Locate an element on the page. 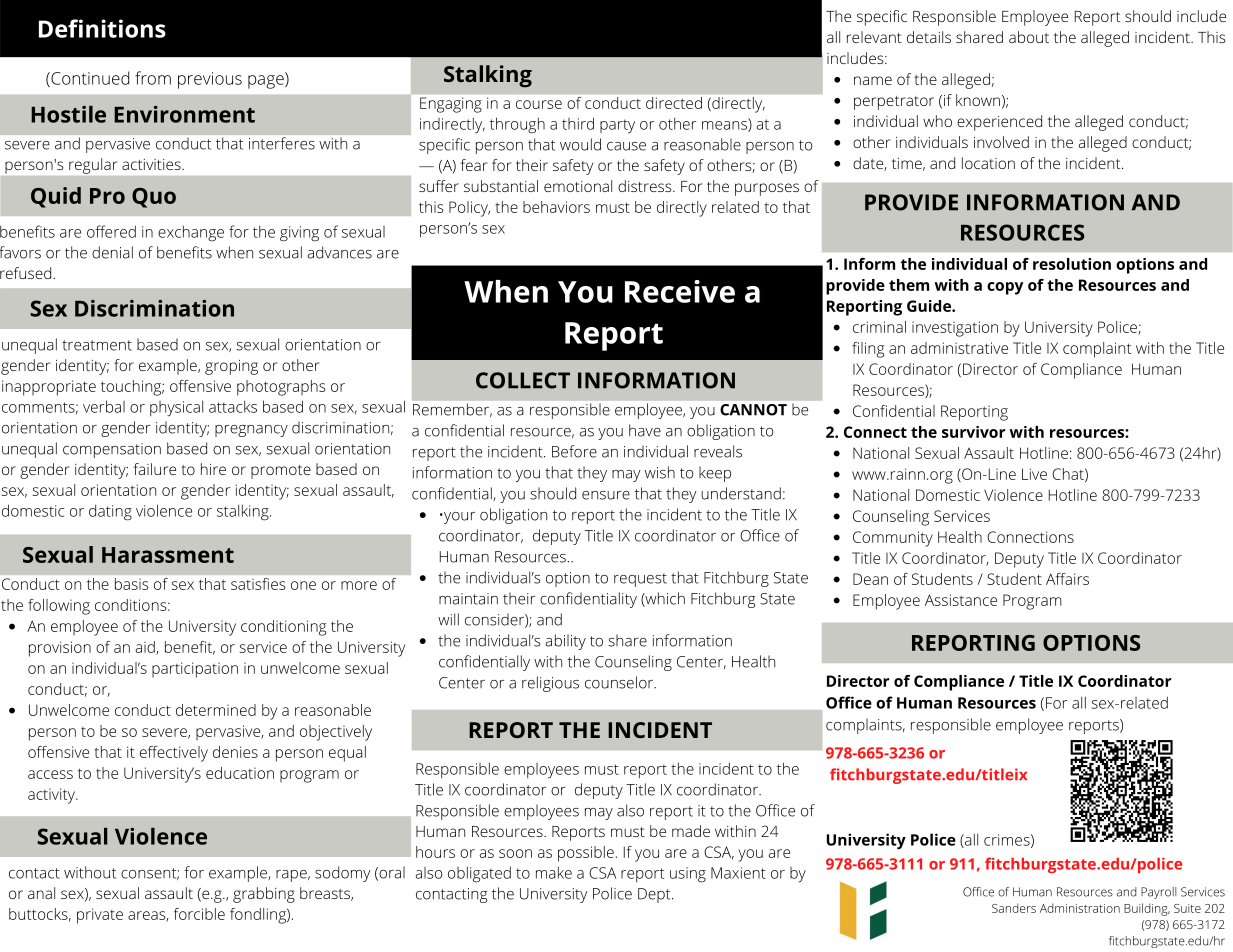 The width and height of the document is (1233, 952). about is located at coordinates (1029, 37).
